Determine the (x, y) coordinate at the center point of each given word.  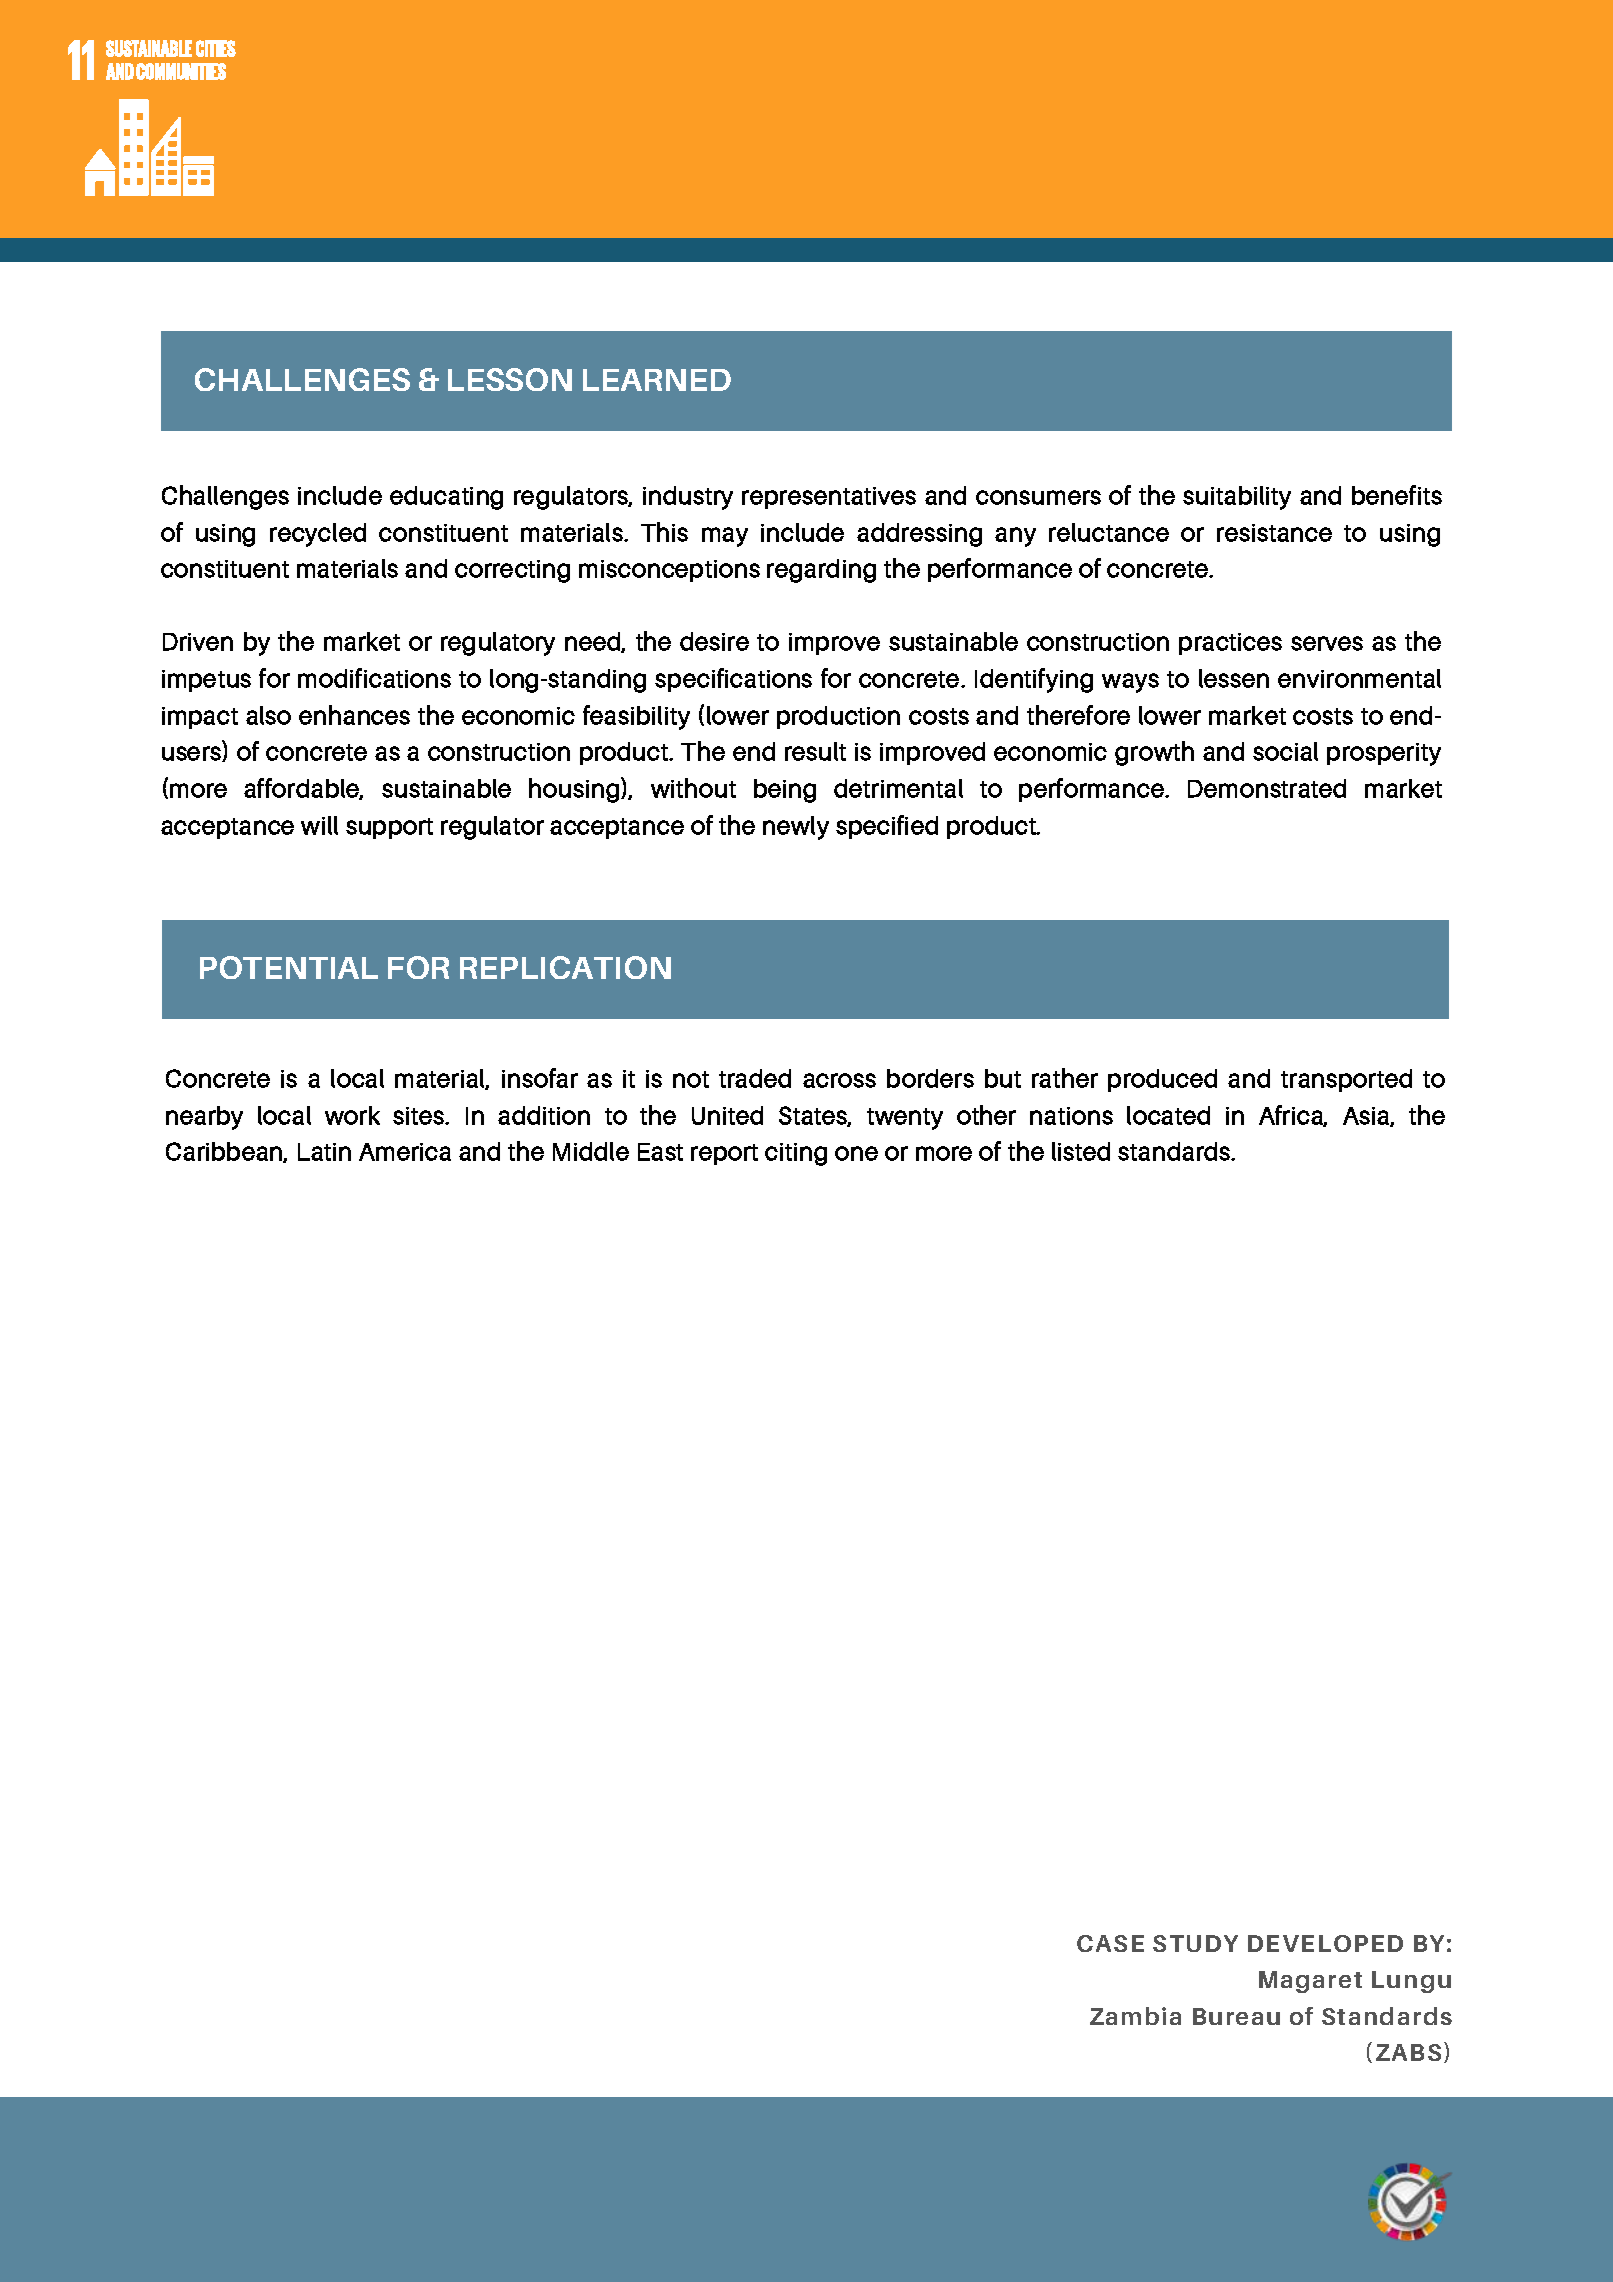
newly (796, 828)
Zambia (1135, 2016)
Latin (324, 1152)
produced (1162, 1080)
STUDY (1195, 1943)
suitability (1237, 498)
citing (796, 1154)
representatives (829, 498)
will (319, 825)
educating (446, 498)
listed (1081, 1151)
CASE (1110, 1943)
